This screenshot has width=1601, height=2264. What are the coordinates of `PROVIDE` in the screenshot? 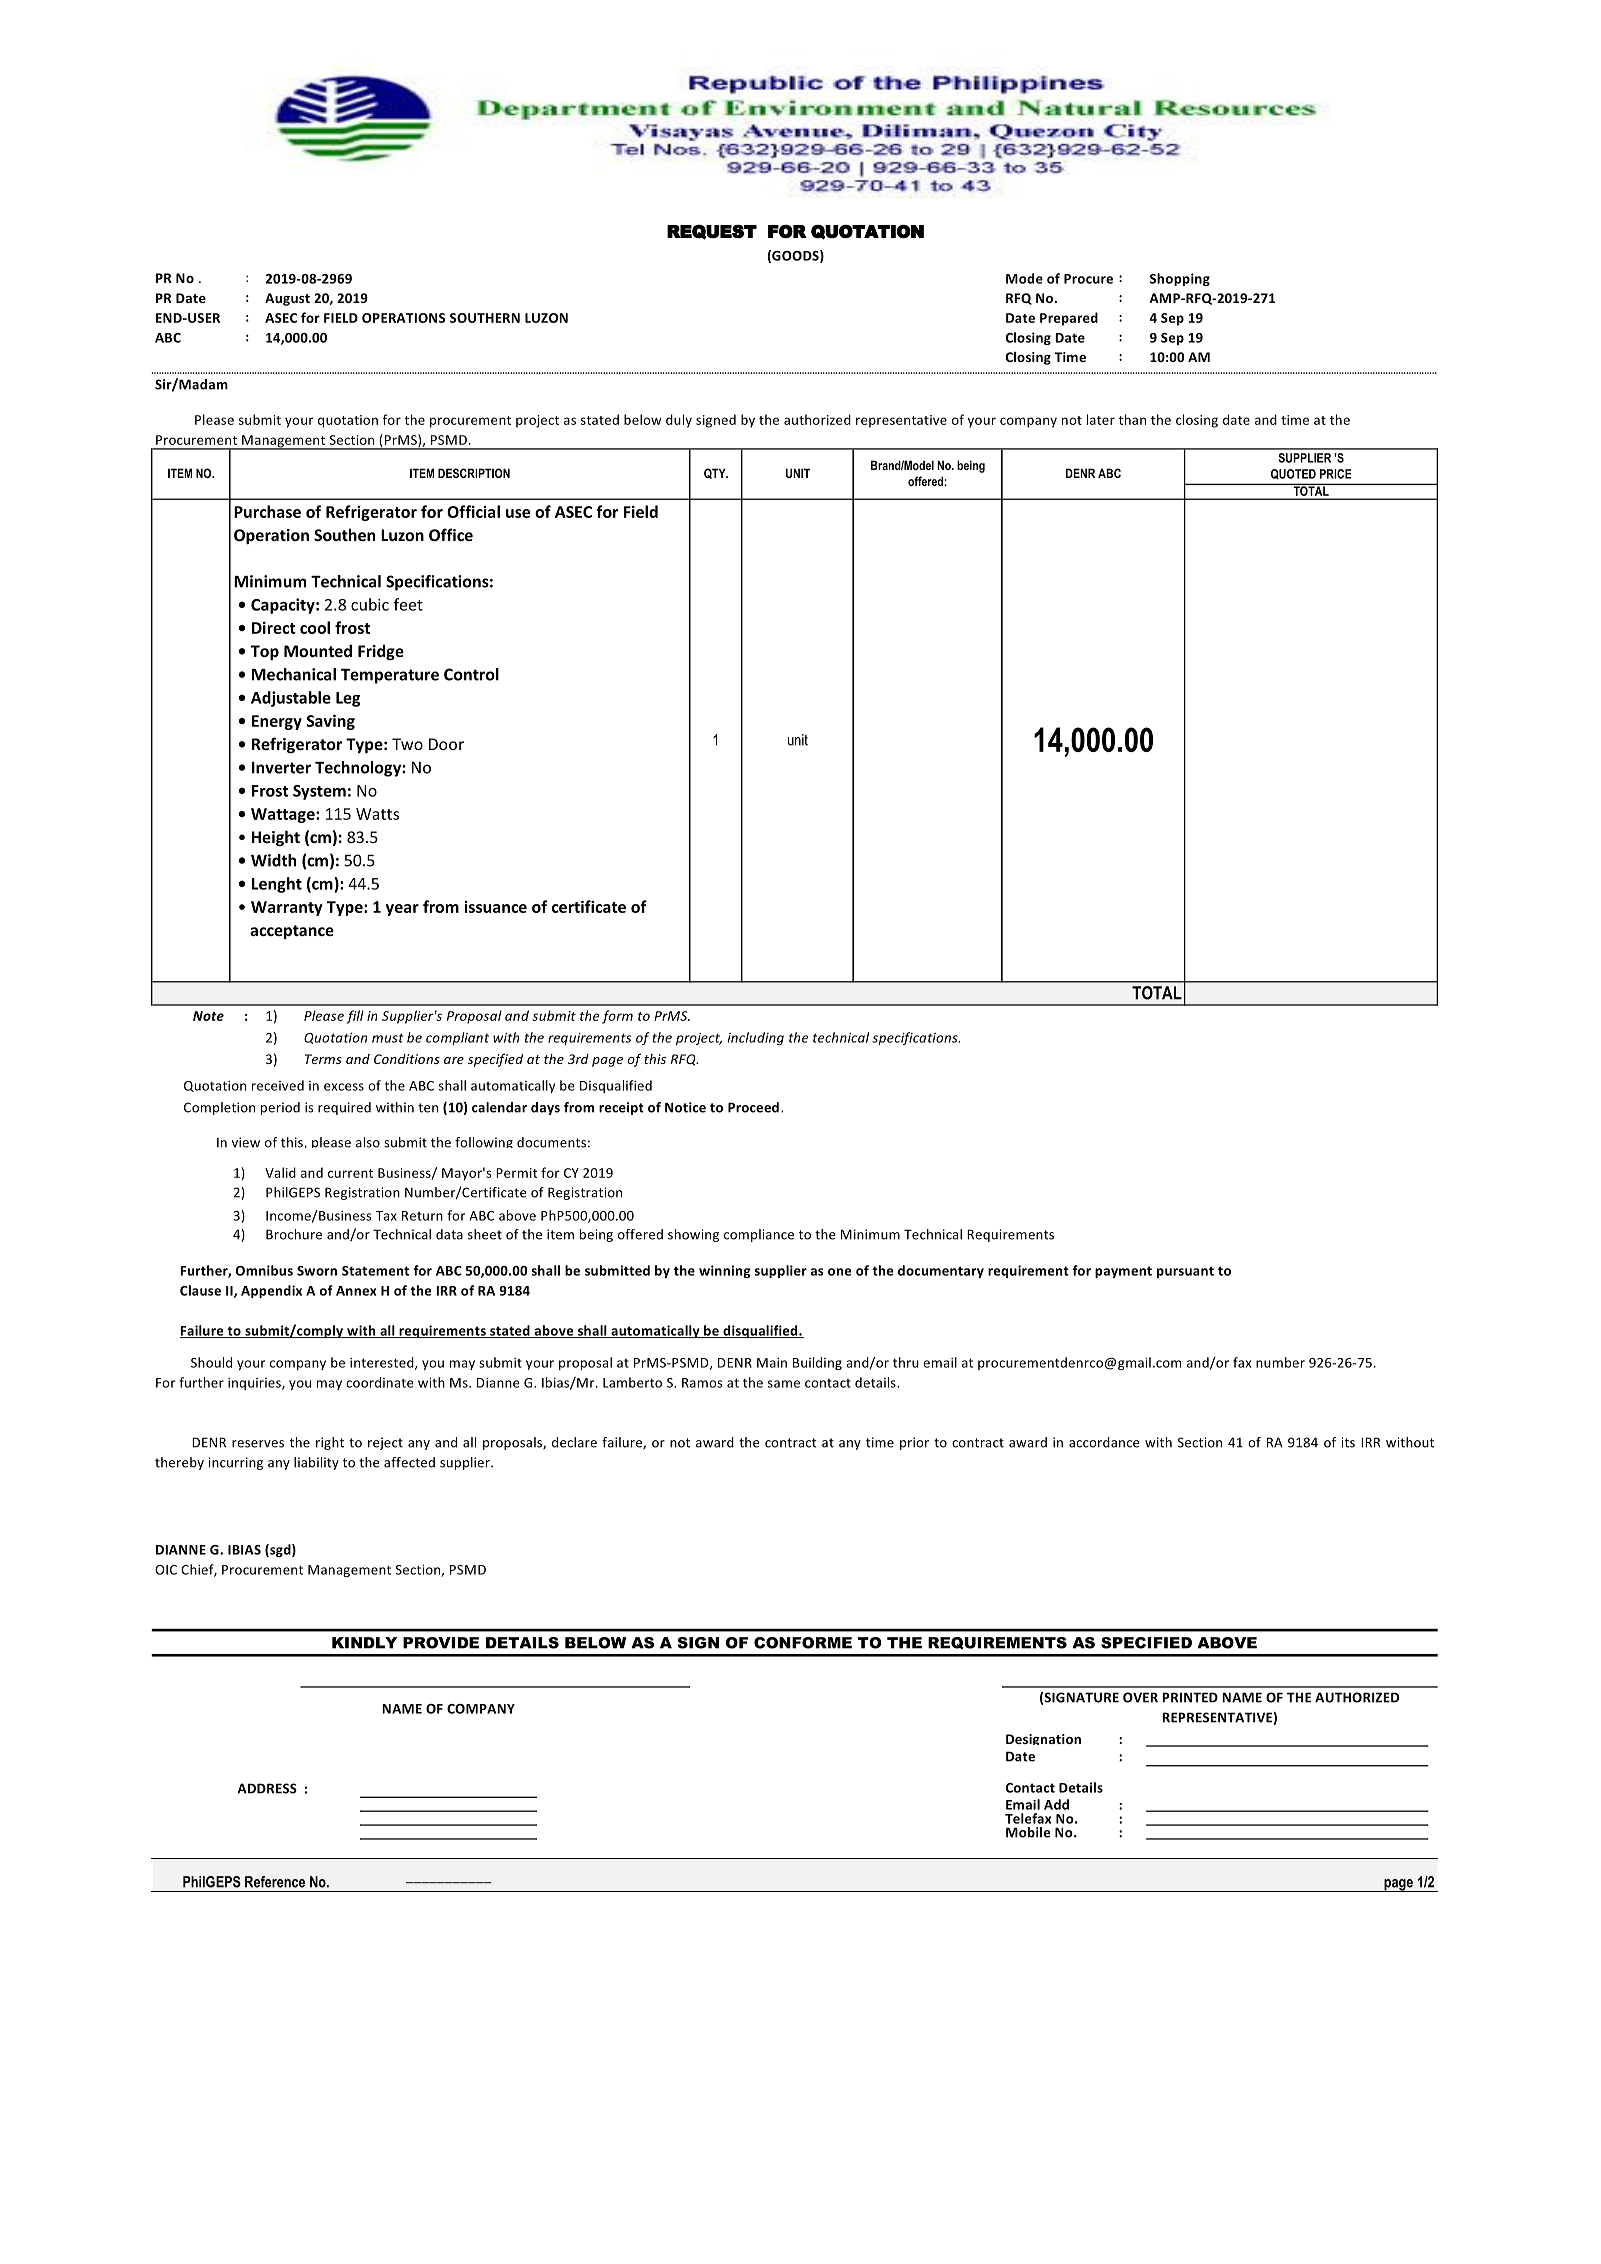 It's located at (441, 1643).
